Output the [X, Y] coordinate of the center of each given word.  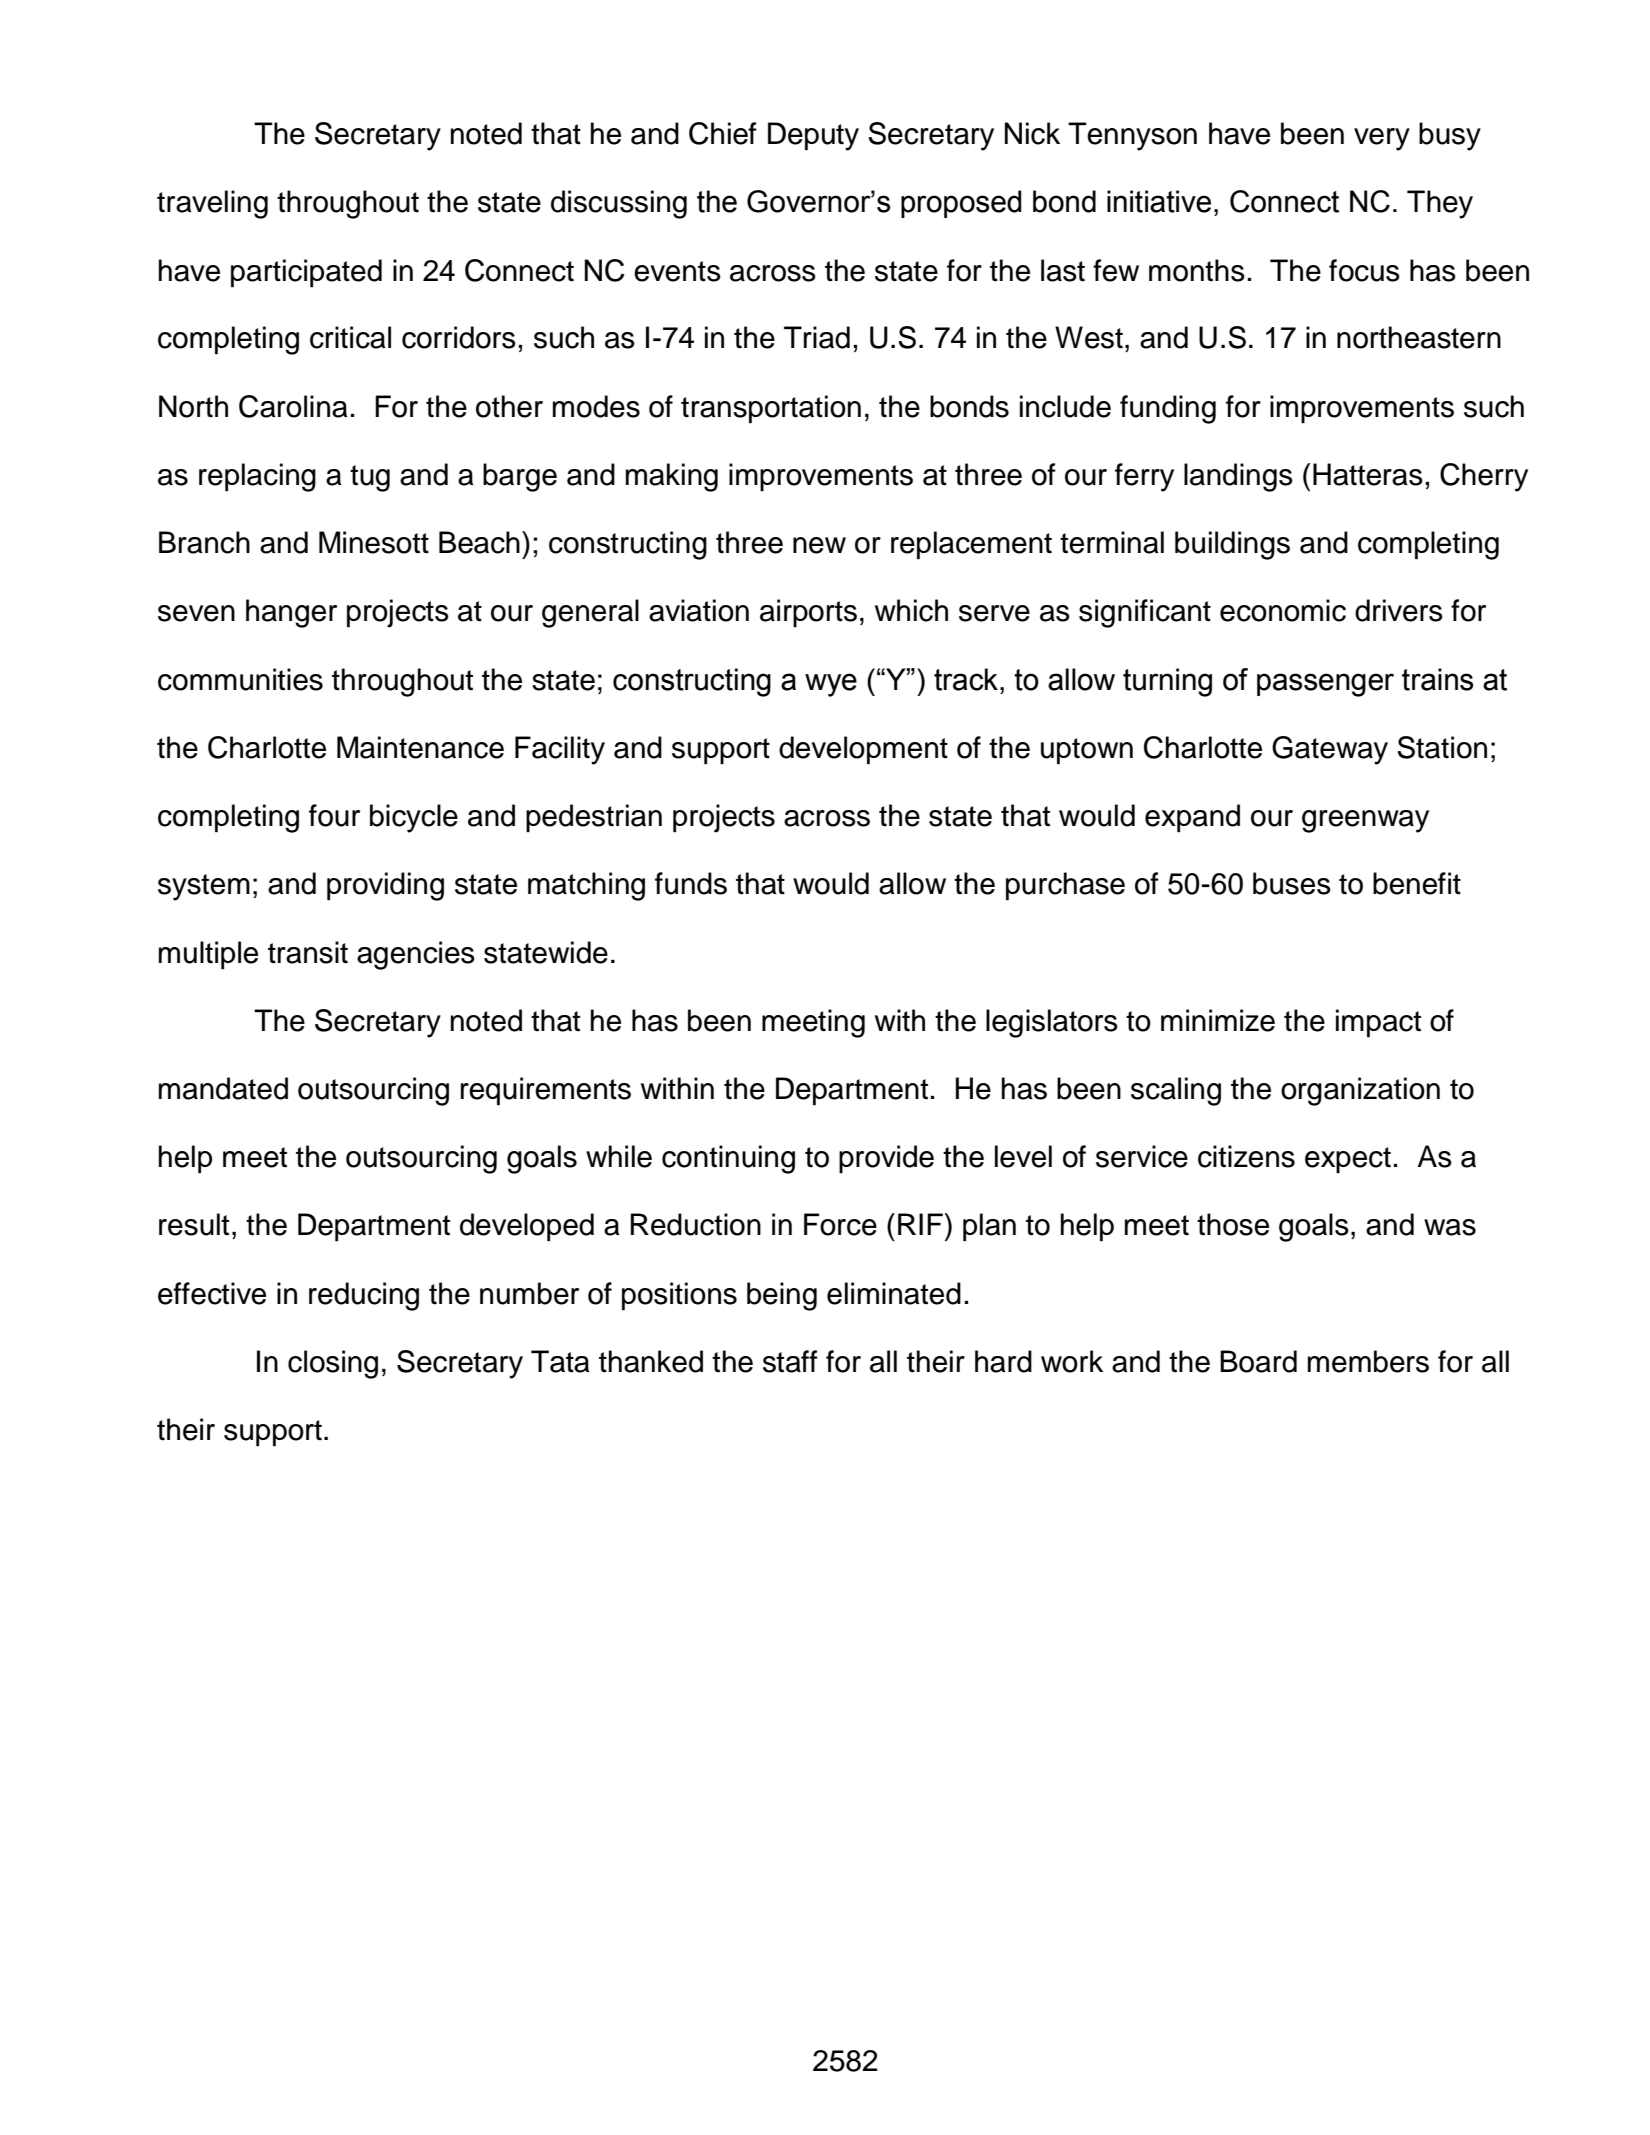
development [863, 750]
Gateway [1330, 750]
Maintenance [420, 747]
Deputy [813, 136]
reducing [364, 1296]
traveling [212, 204]
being [782, 1296]
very [1382, 139]
